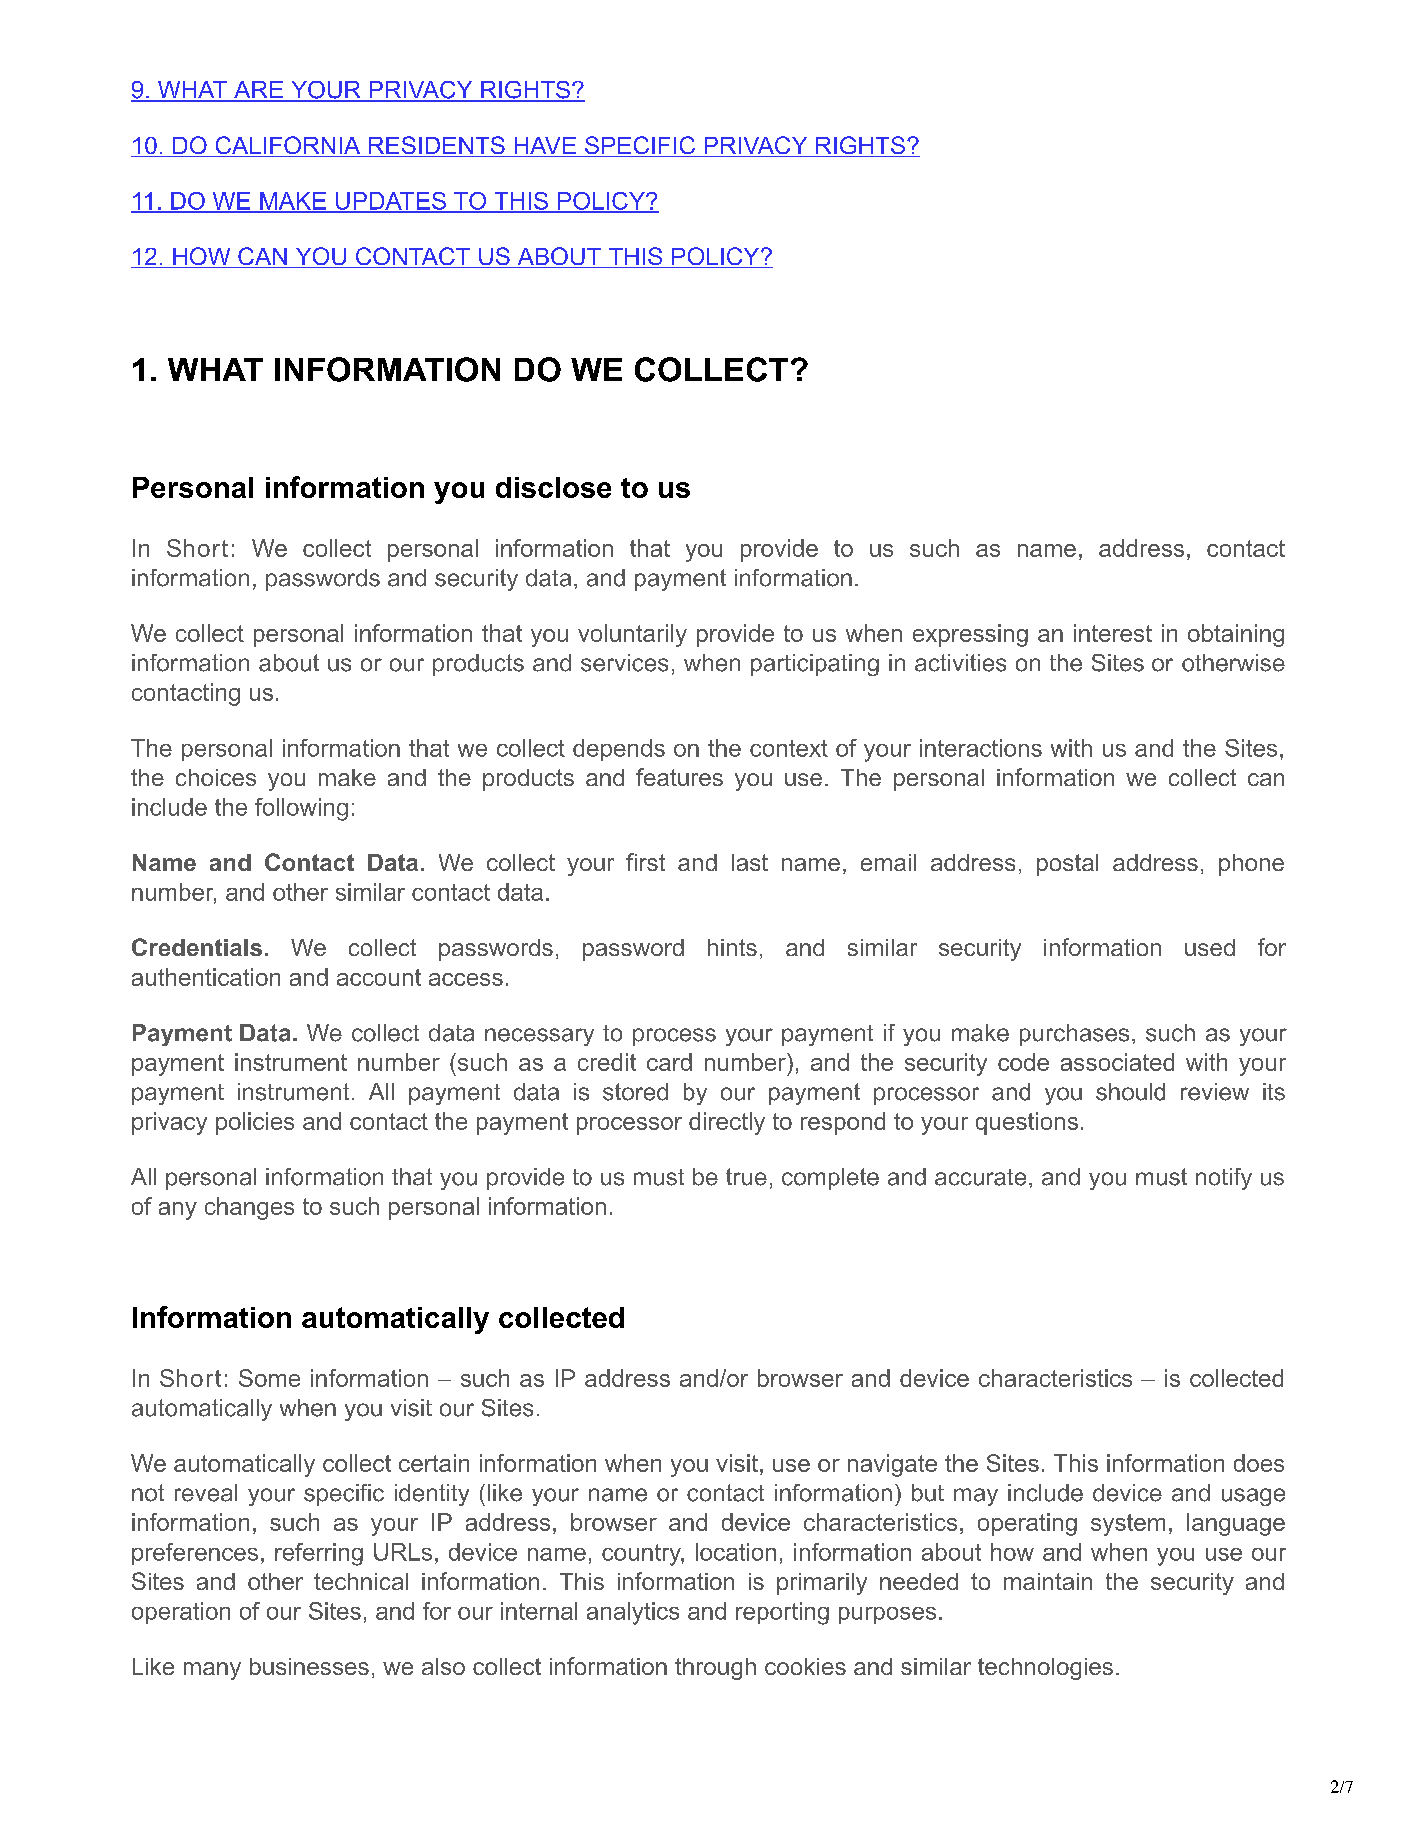 This document has height=1832, width=1415. What do you see at coordinates (746, 1177) in the document?
I see `true` at bounding box center [746, 1177].
